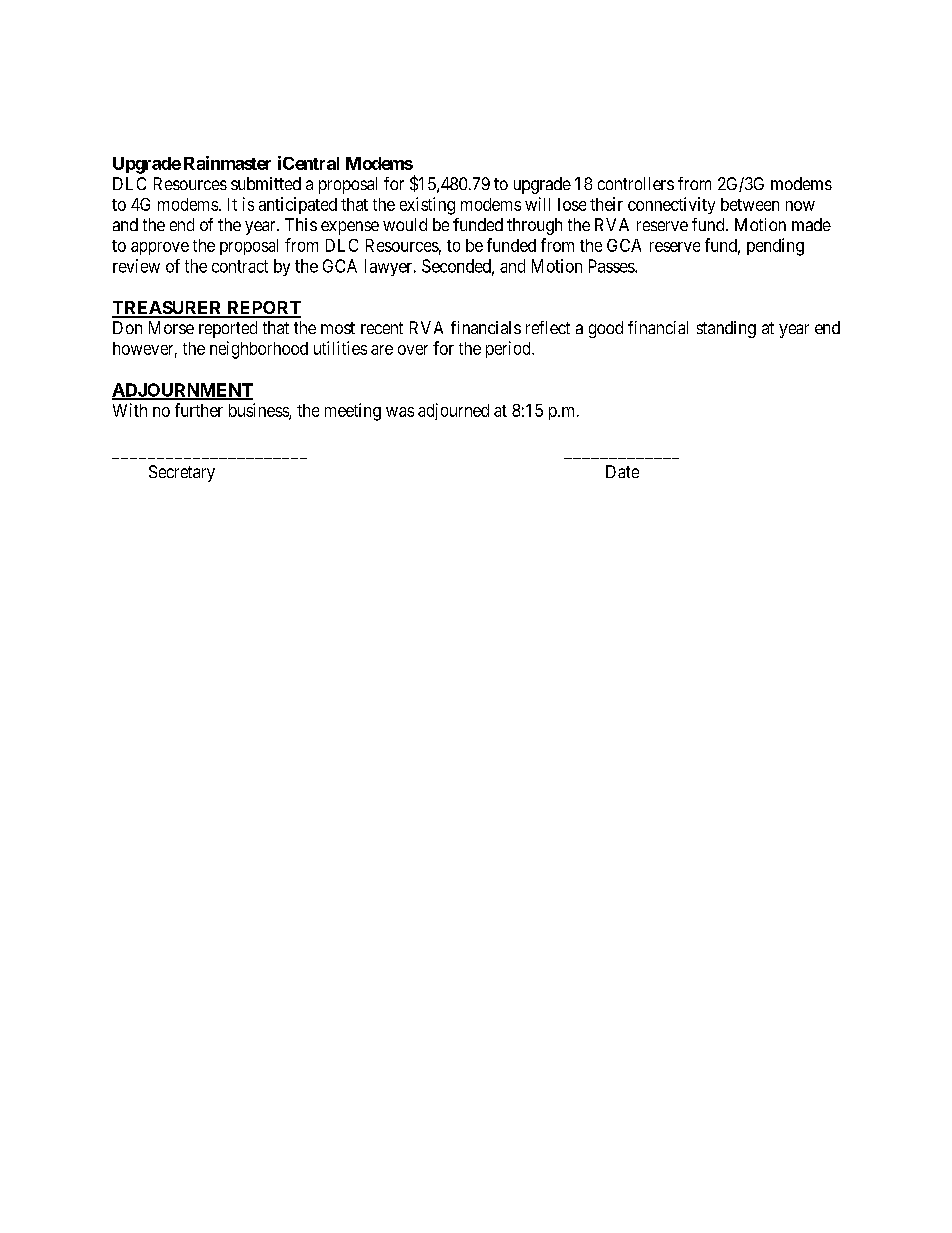 The width and height of the screenshot is (952, 1233). What do you see at coordinates (427, 206) in the screenshot?
I see `existing` at bounding box center [427, 206].
